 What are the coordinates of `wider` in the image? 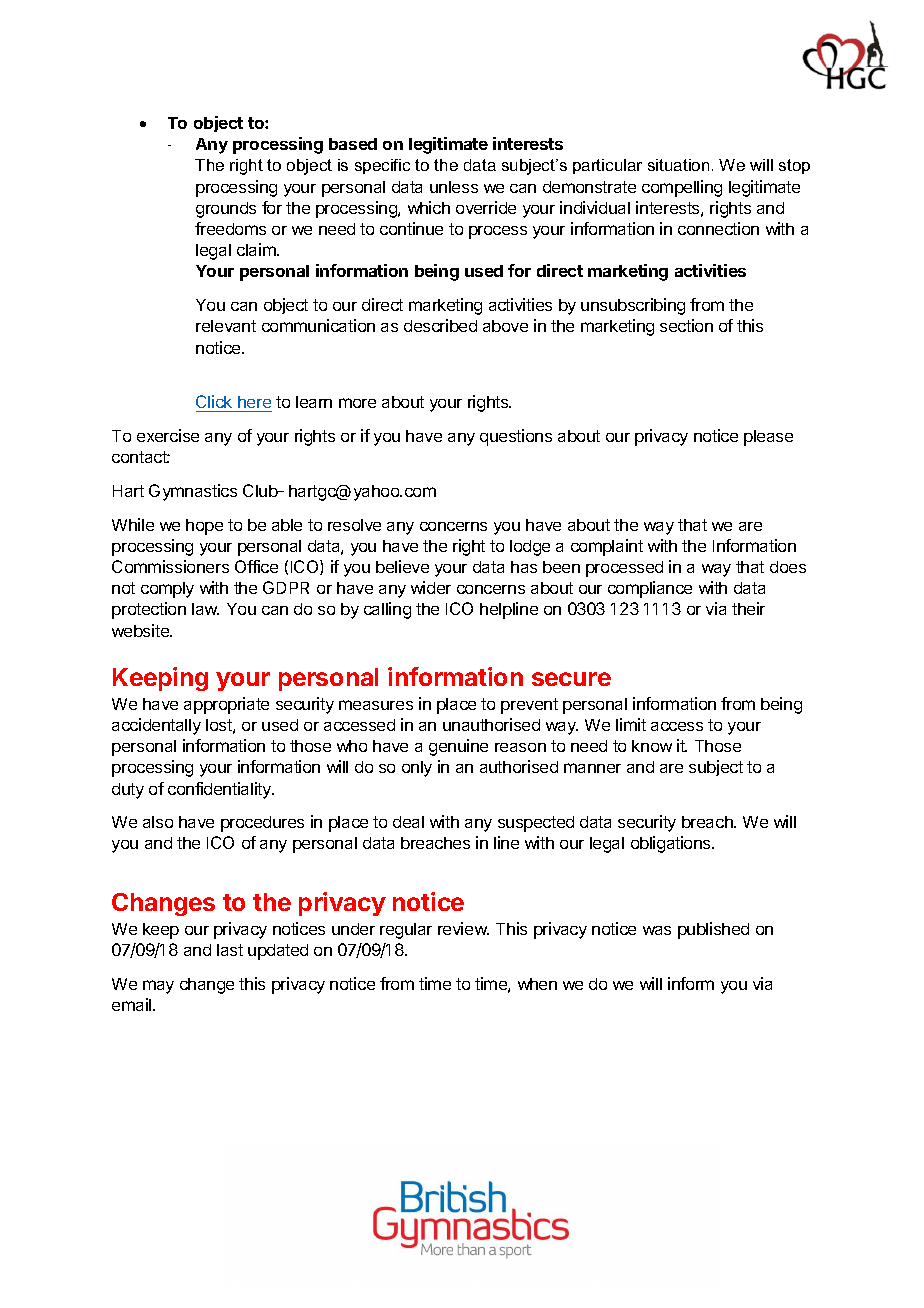 It's located at (431, 587).
